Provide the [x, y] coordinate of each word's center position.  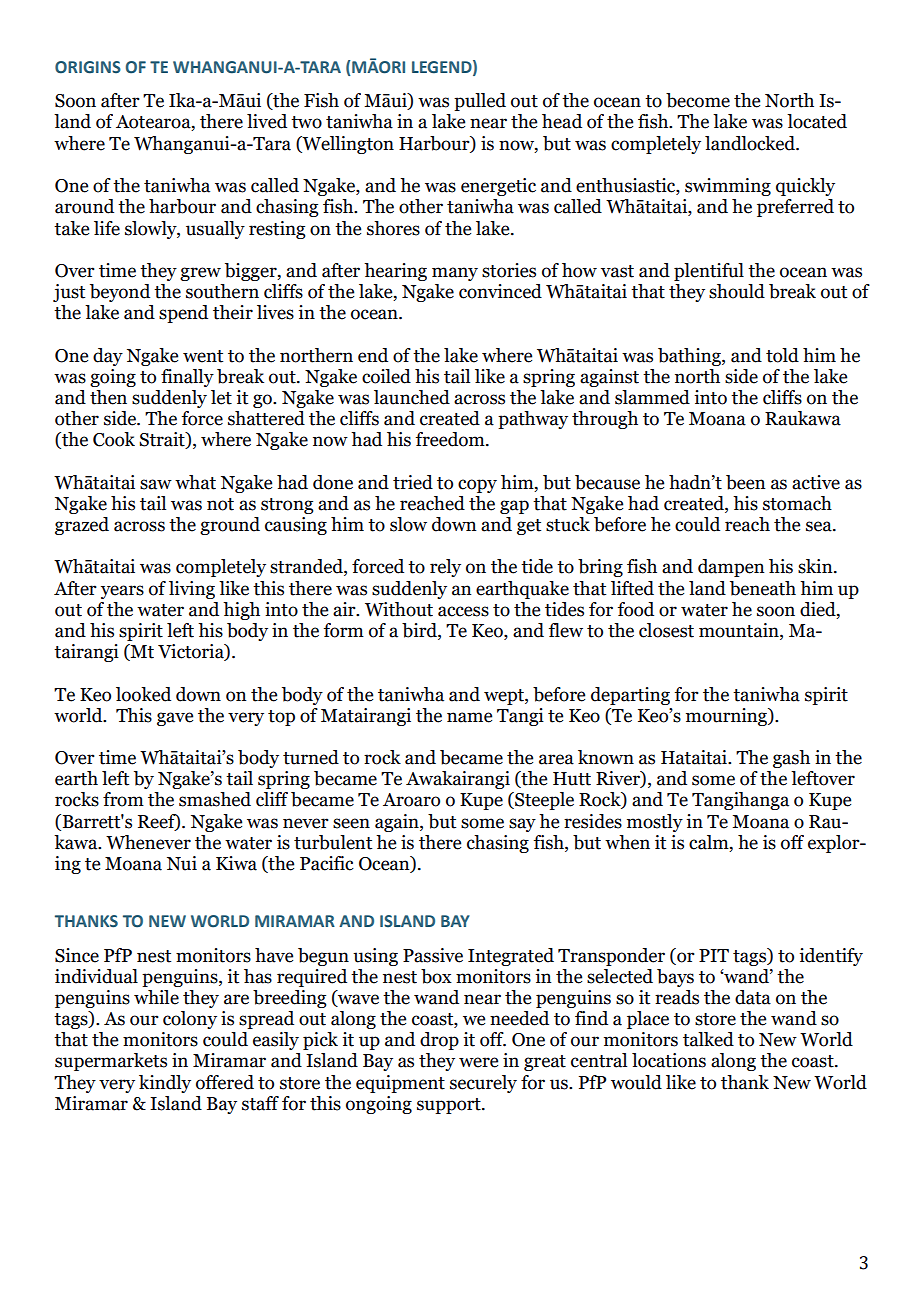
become [698, 100]
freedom [451, 439]
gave [175, 719]
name [469, 717]
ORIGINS [88, 67]
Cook [114, 439]
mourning [727, 717]
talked [708, 1039]
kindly [165, 1084]
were [478, 1062]
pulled [480, 102]
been [745, 482]
